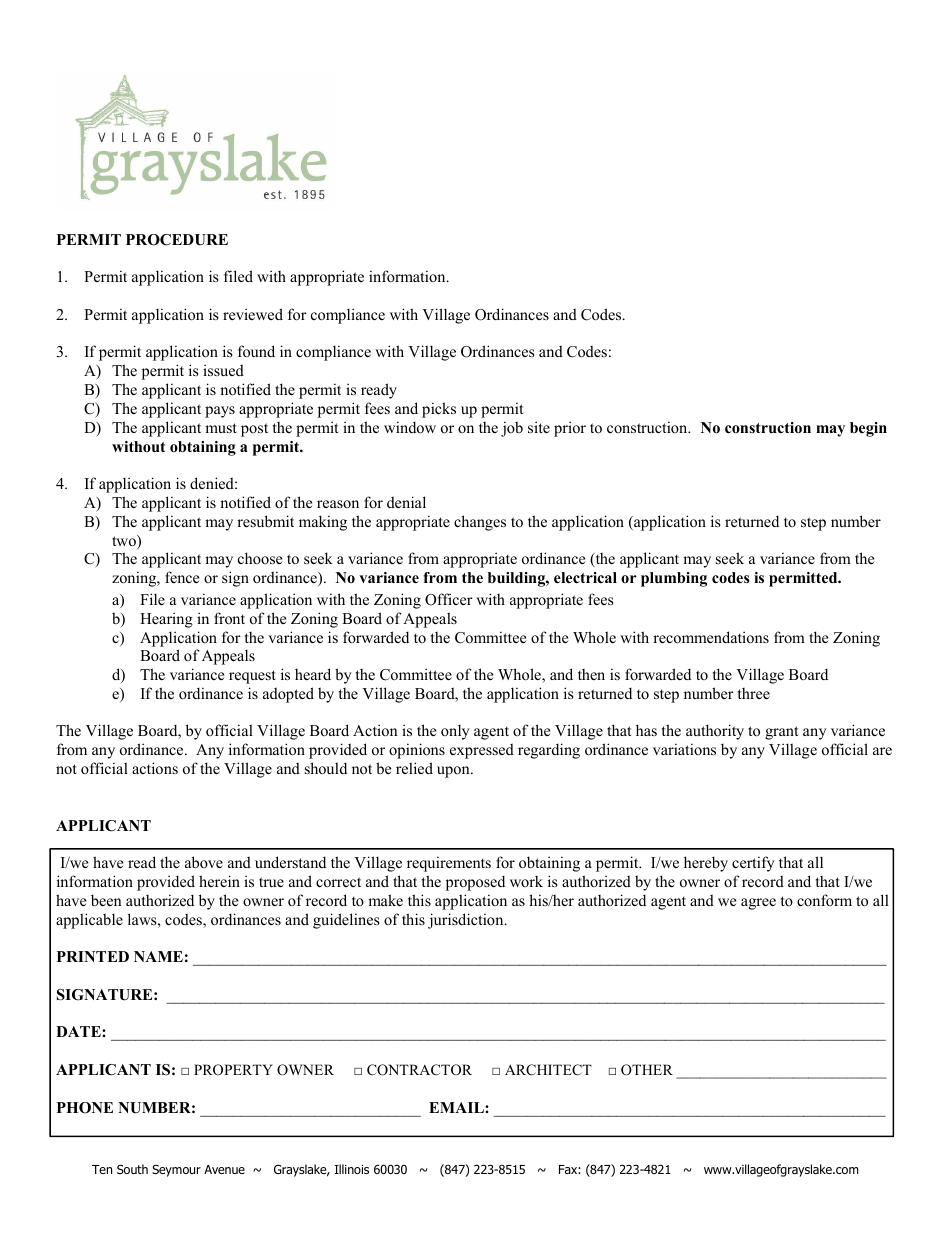 The width and height of the page is (952, 1233). Describe the element at coordinates (166, 620) in the page. I see `Hearing` at that location.
